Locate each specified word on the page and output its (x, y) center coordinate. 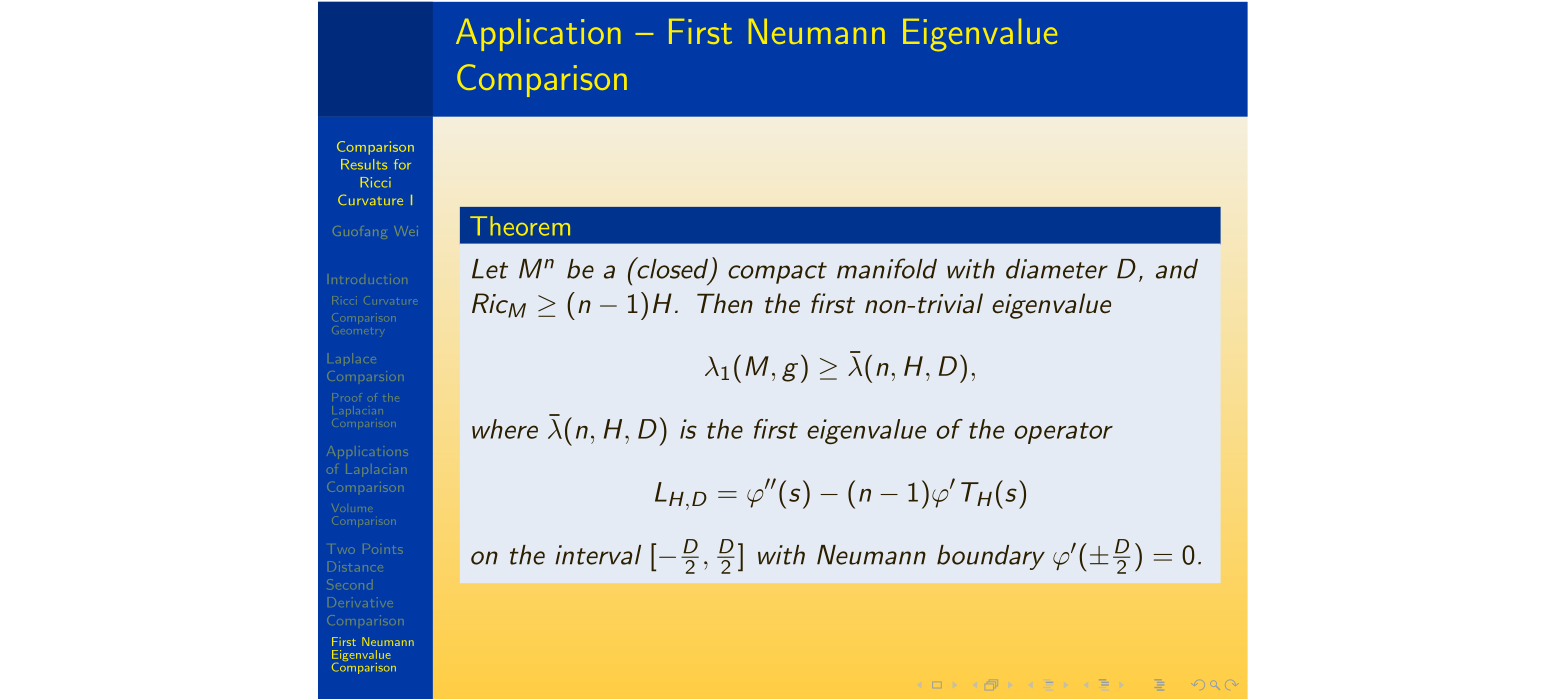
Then (725, 303)
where (505, 429)
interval (598, 555)
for (402, 164)
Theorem (520, 226)
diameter (1057, 269)
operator (1064, 433)
